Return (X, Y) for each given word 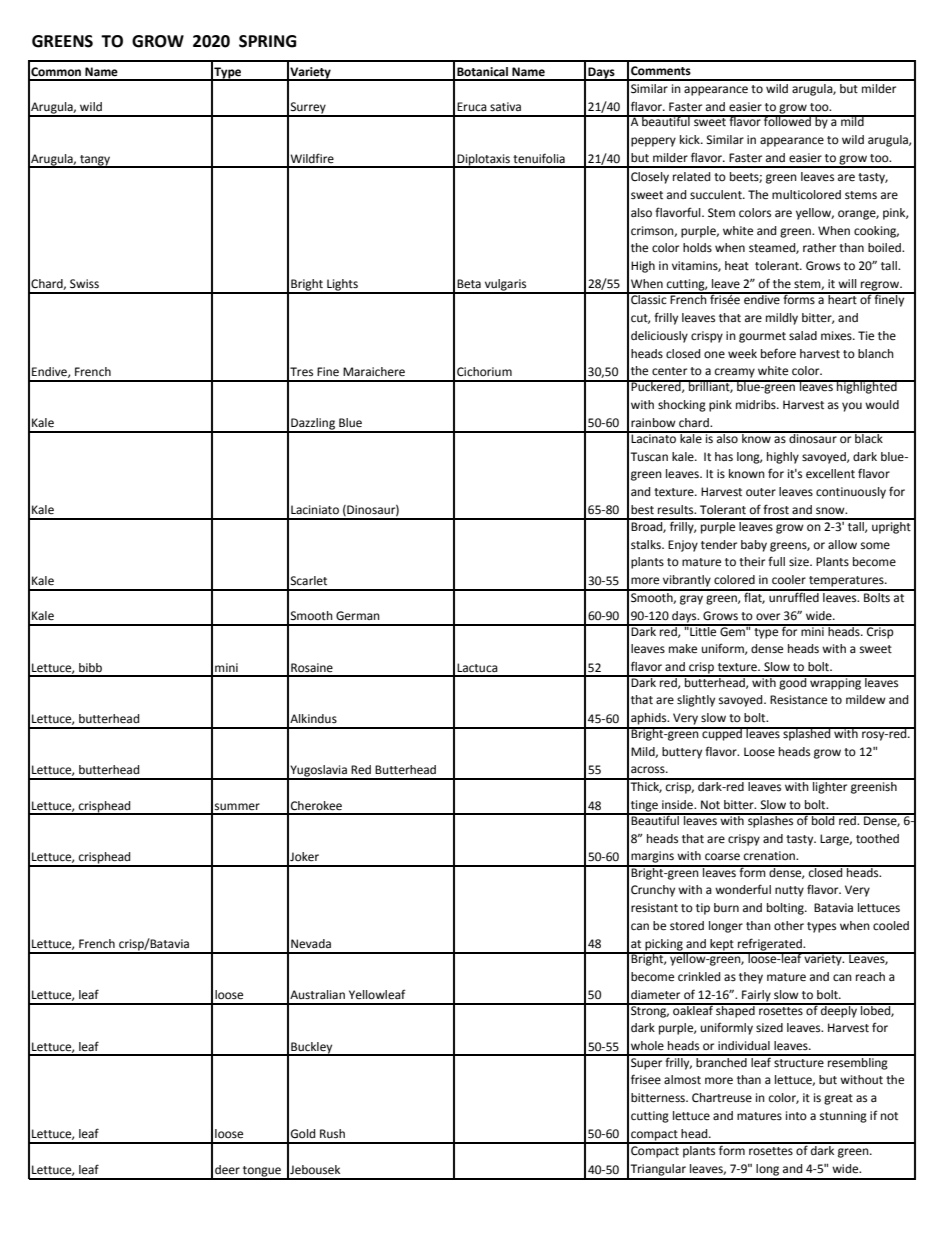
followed (787, 121)
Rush (332, 1133)
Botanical (482, 72)
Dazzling (313, 425)
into (796, 1115)
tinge (644, 807)
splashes (771, 820)
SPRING (267, 41)
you (852, 407)
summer (237, 806)
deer (227, 1170)
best (642, 510)
